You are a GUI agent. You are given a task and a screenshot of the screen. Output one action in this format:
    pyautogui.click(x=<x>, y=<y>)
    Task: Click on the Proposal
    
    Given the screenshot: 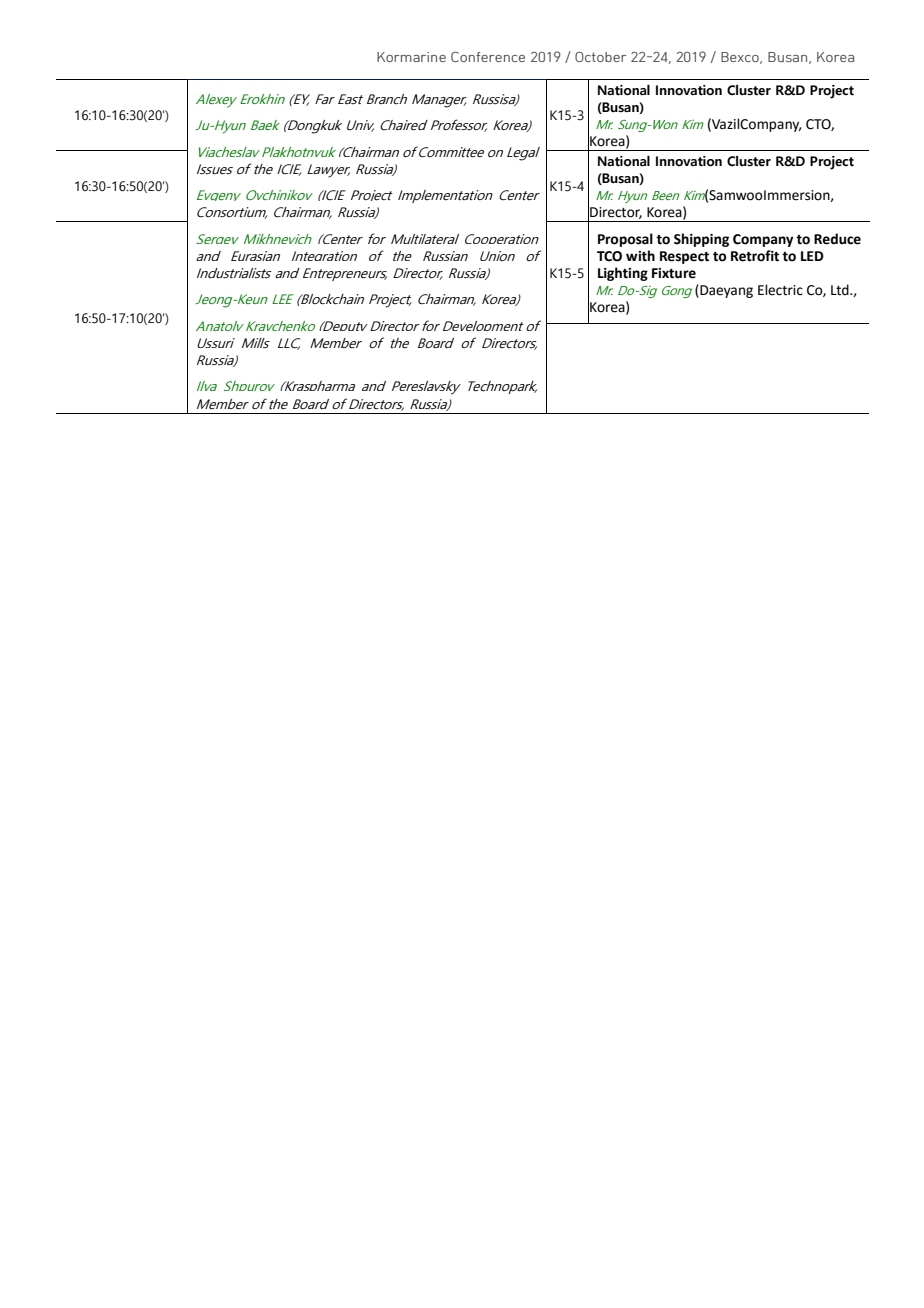 What is the action you would take?
    pyautogui.click(x=625, y=240)
